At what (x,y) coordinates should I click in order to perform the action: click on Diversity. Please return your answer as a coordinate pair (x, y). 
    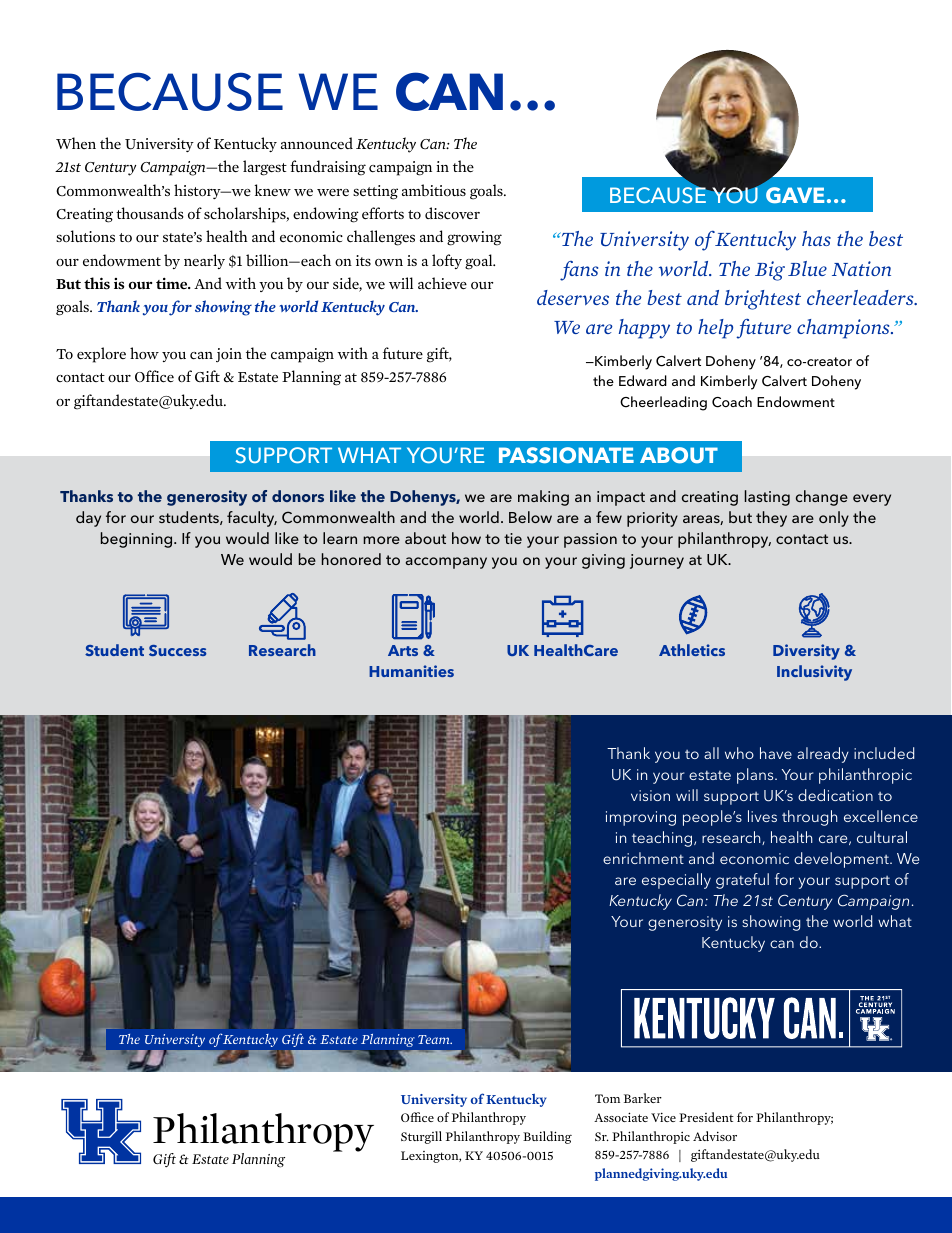
    Looking at the image, I should click on (806, 652).
